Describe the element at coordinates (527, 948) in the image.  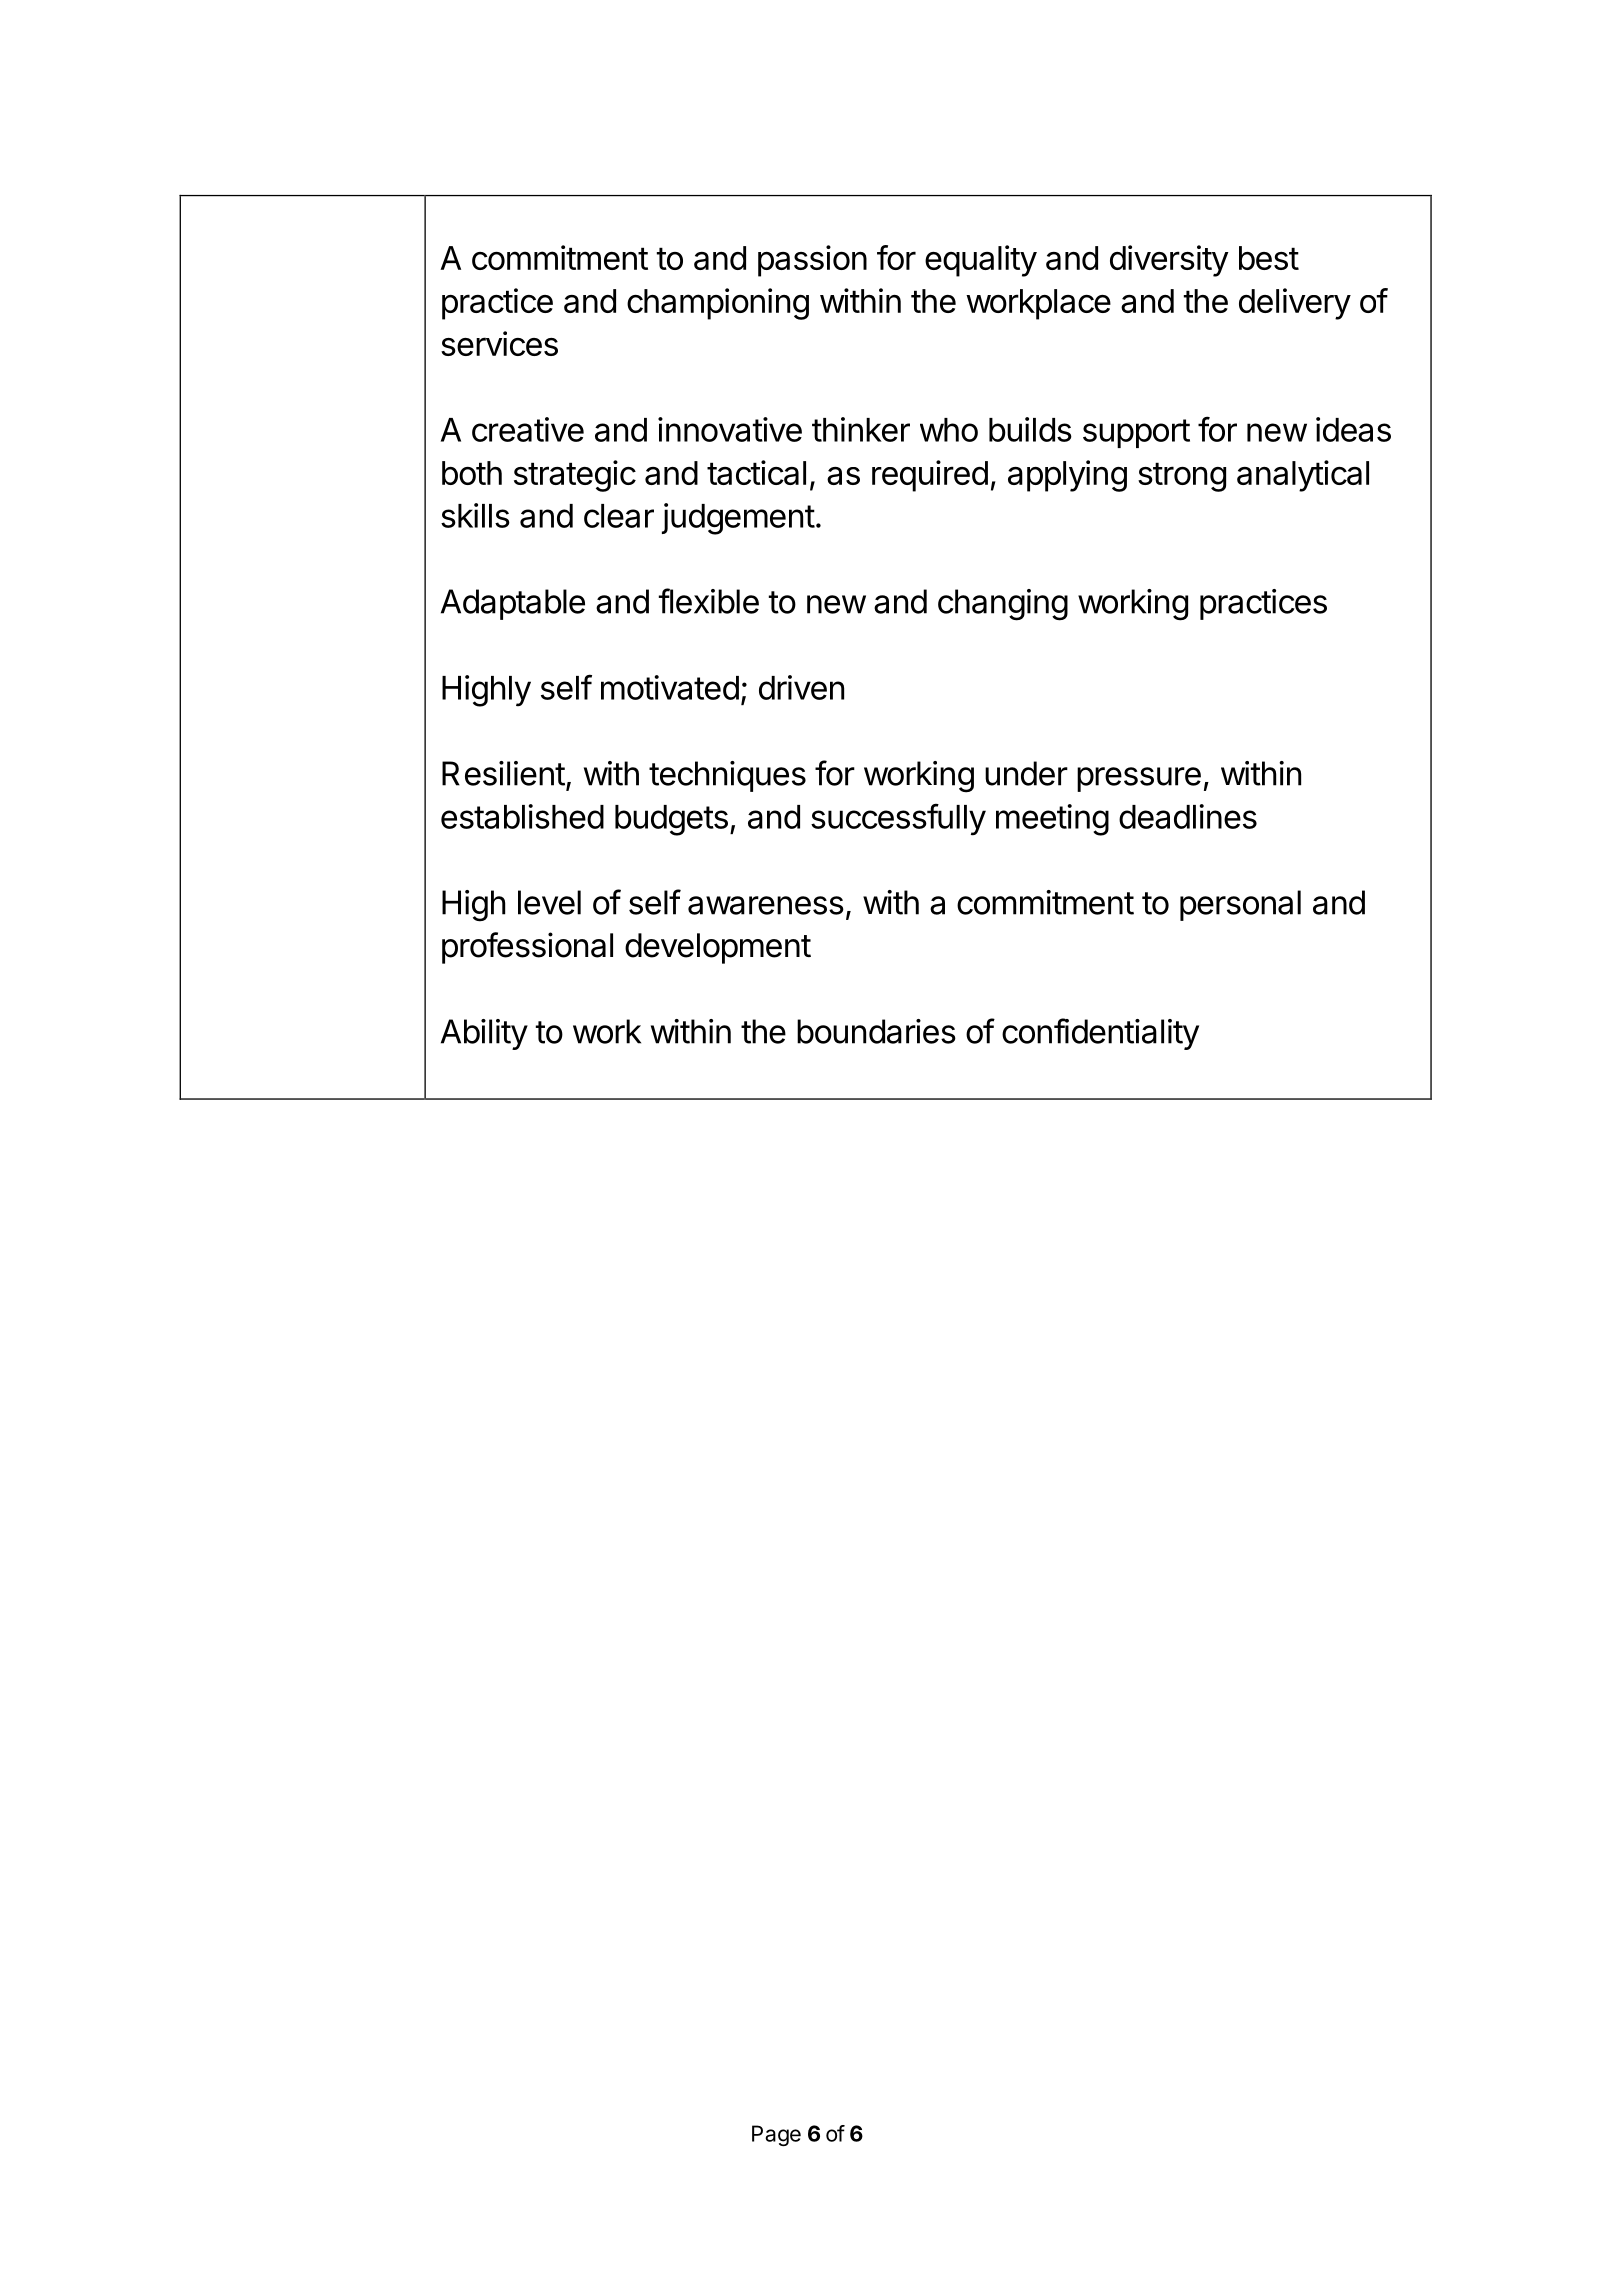
I see `professional` at that location.
